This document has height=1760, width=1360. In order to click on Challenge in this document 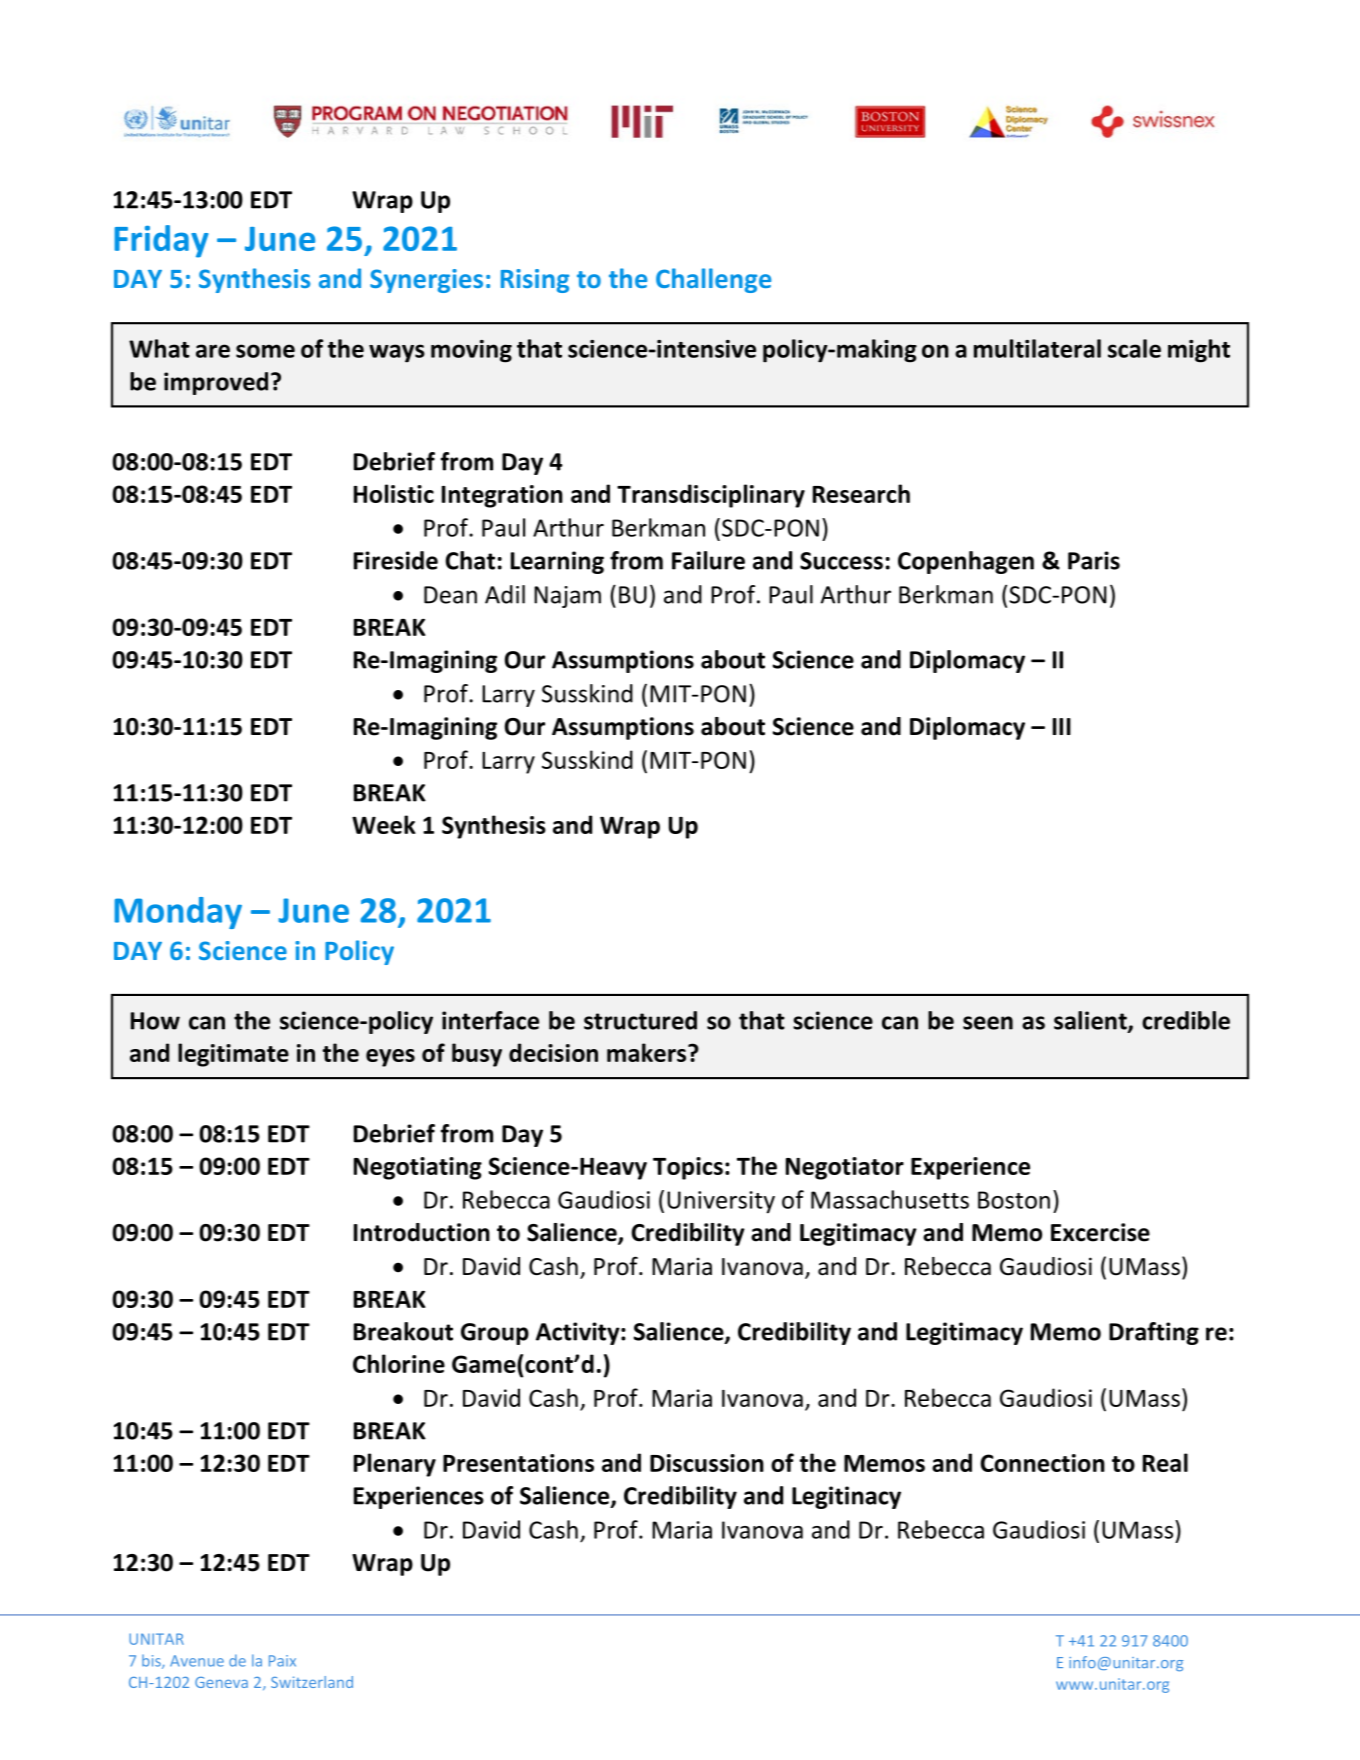, I will do `click(713, 280)`.
